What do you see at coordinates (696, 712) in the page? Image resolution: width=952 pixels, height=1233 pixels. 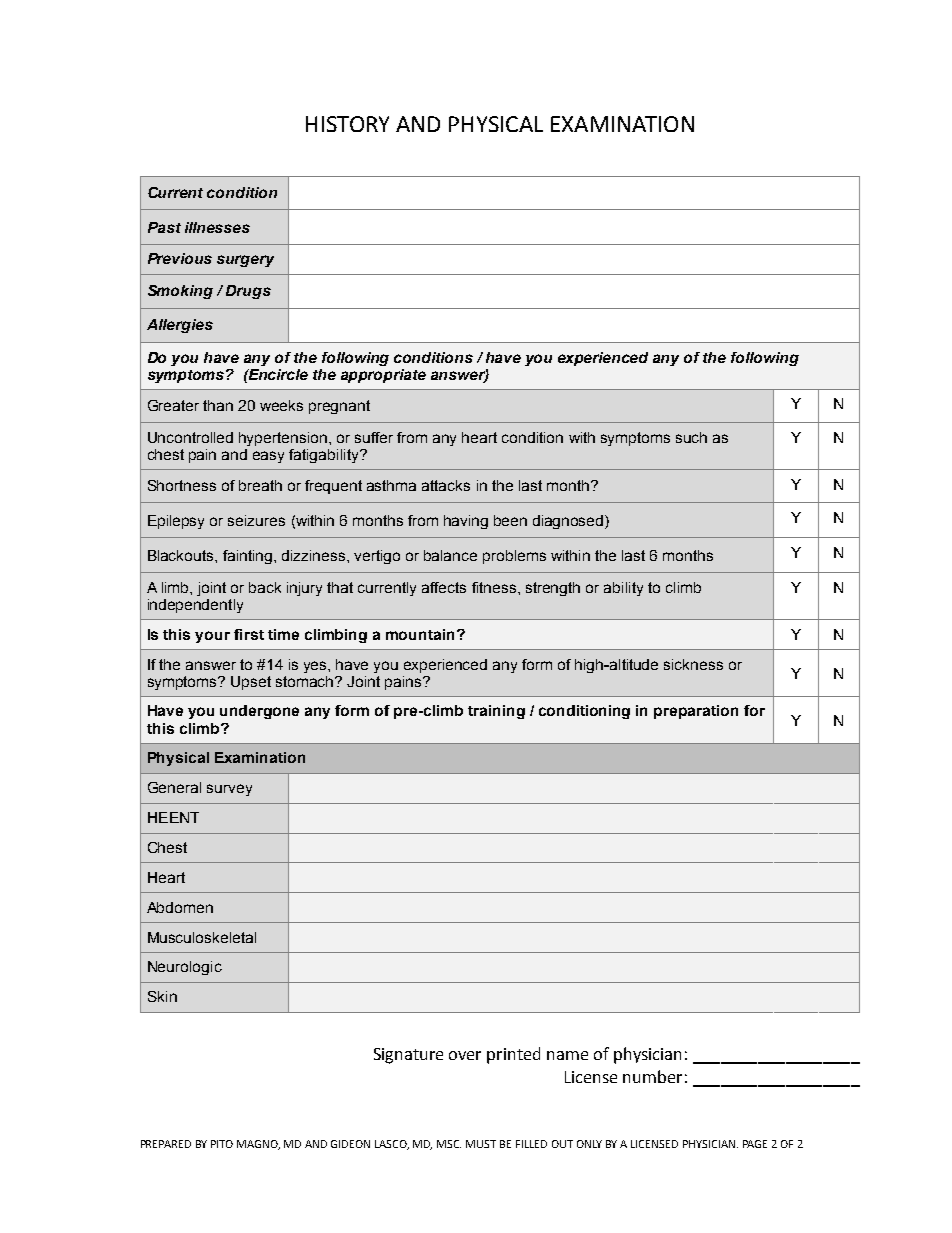 I see `preparation` at bounding box center [696, 712].
